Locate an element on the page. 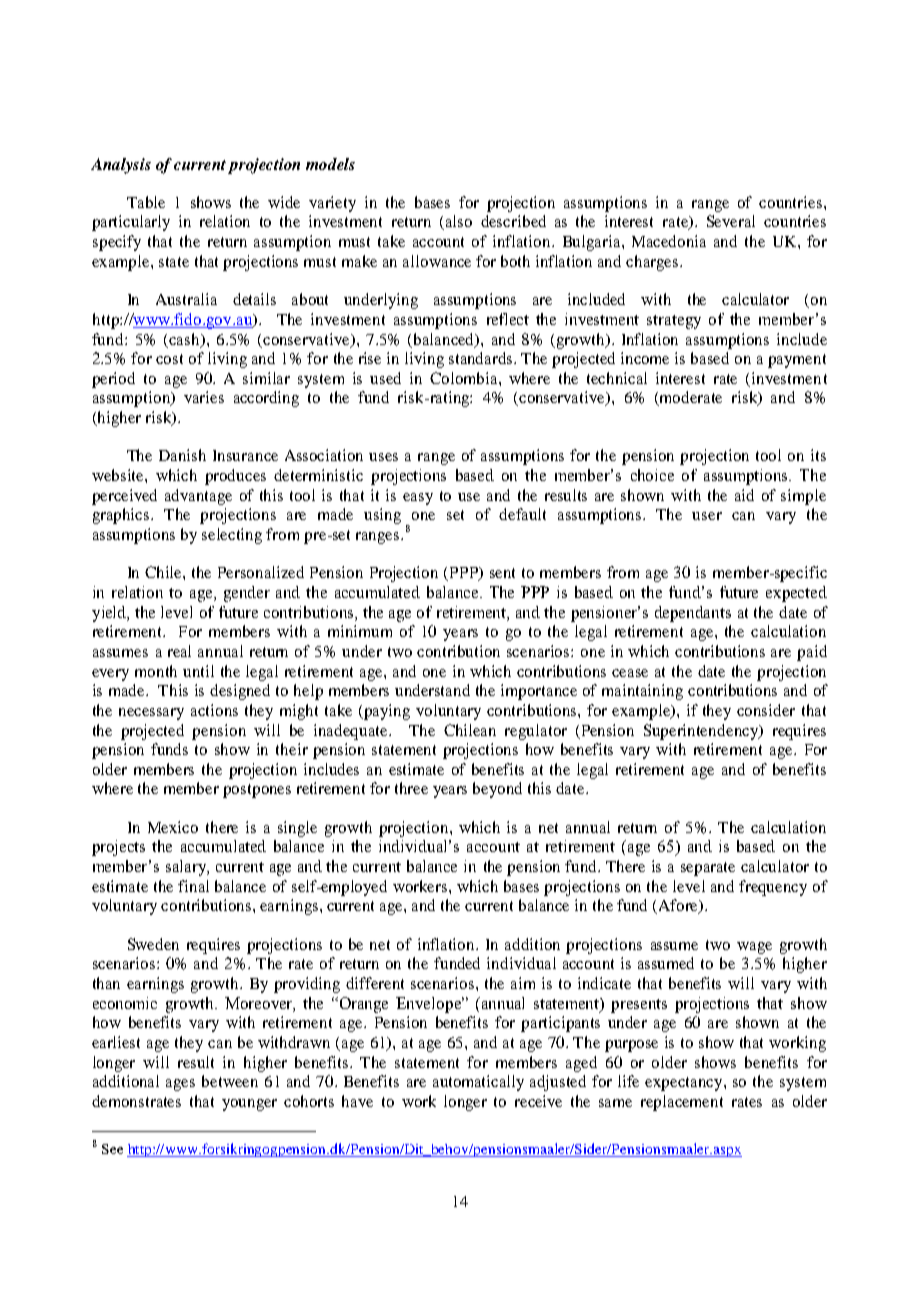  default is located at coordinates (522, 514).
